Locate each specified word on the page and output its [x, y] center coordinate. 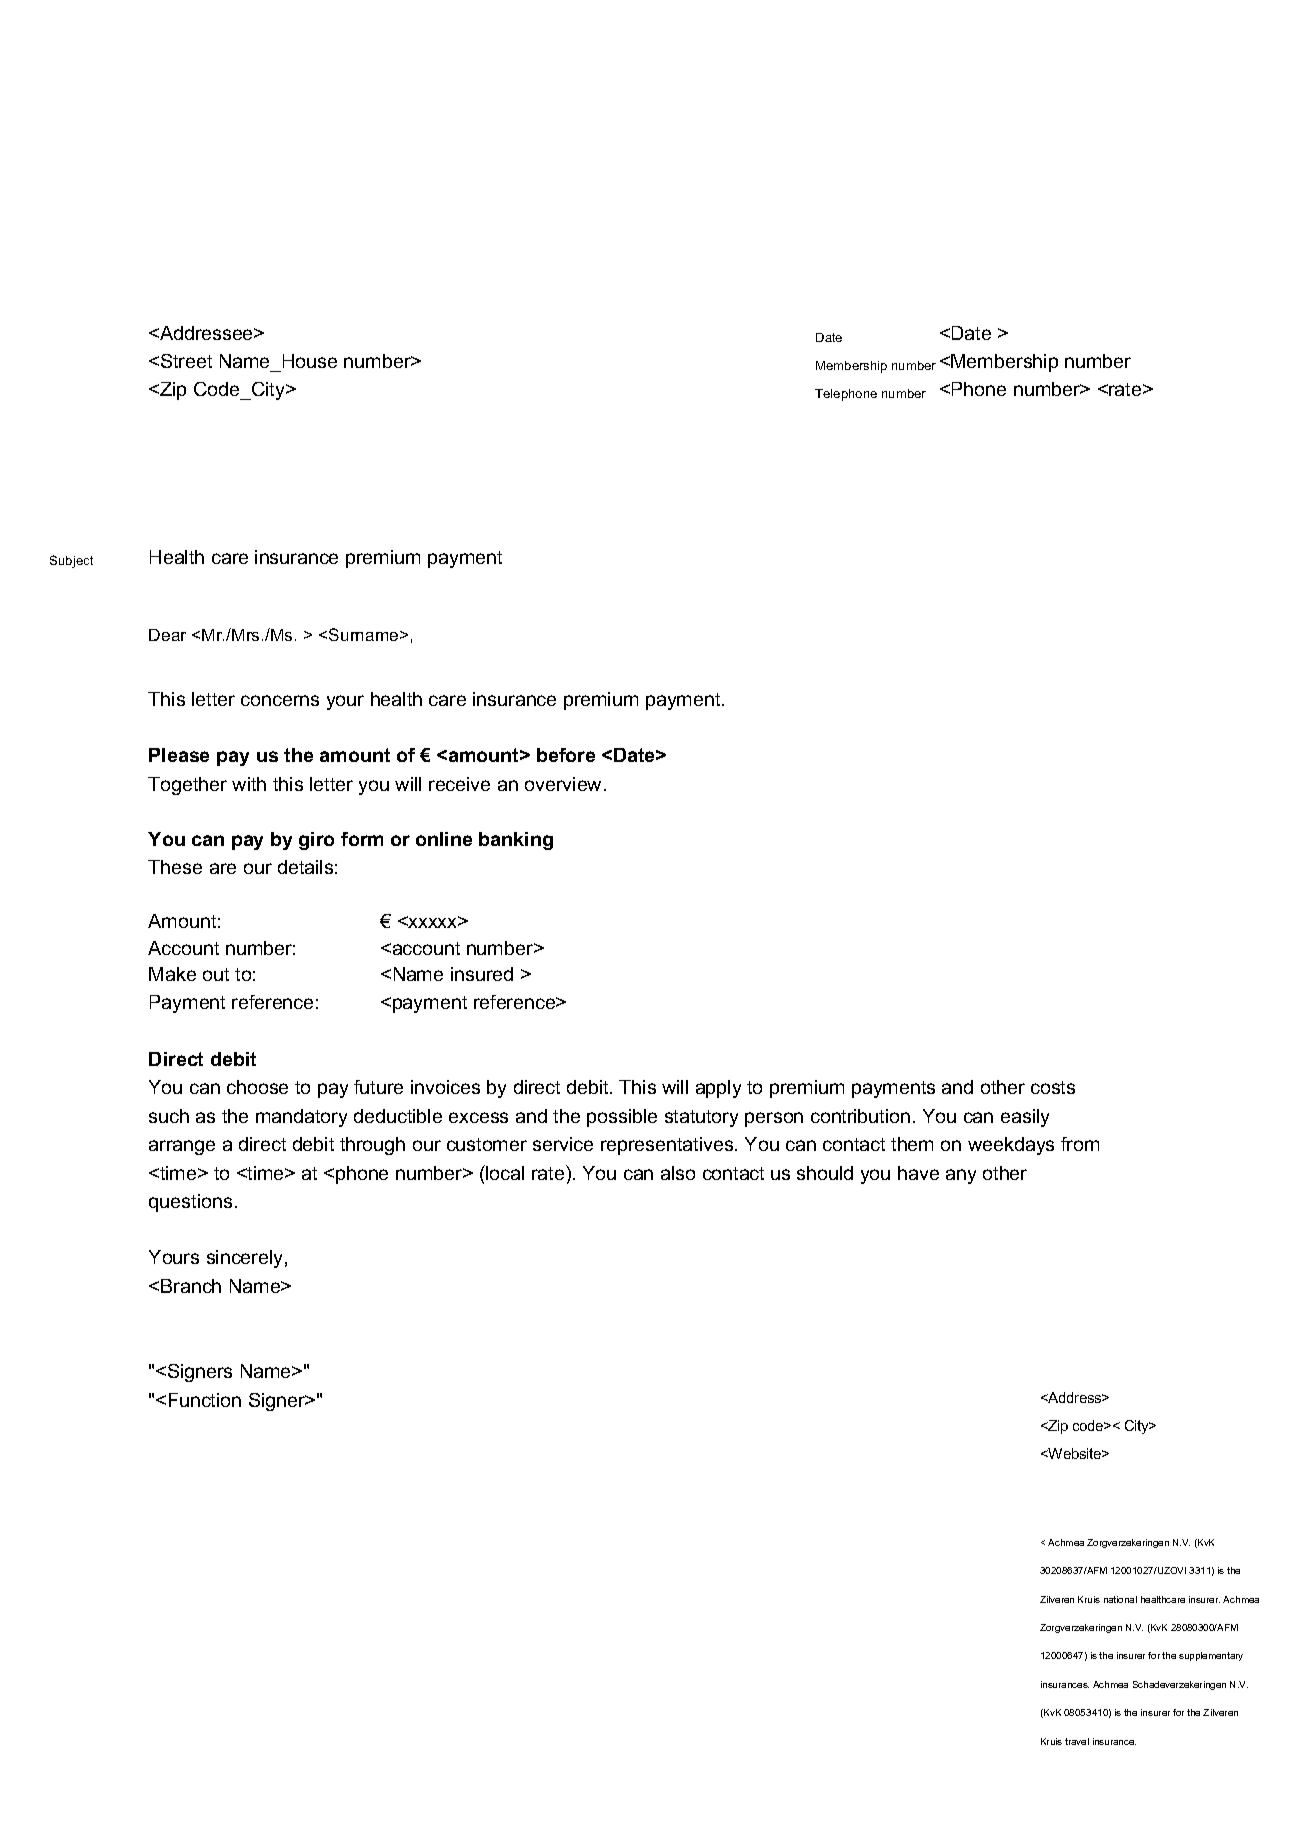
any [961, 1176]
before [566, 755]
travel [1077, 1741]
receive [459, 784]
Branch [191, 1286]
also [678, 1173]
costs [1053, 1087]
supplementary [1211, 1656]
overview [565, 784]
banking [516, 841]
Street [186, 361]
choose [257, 1087]
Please [179, 755]
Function [205, 1400]
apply [718, 1089]
